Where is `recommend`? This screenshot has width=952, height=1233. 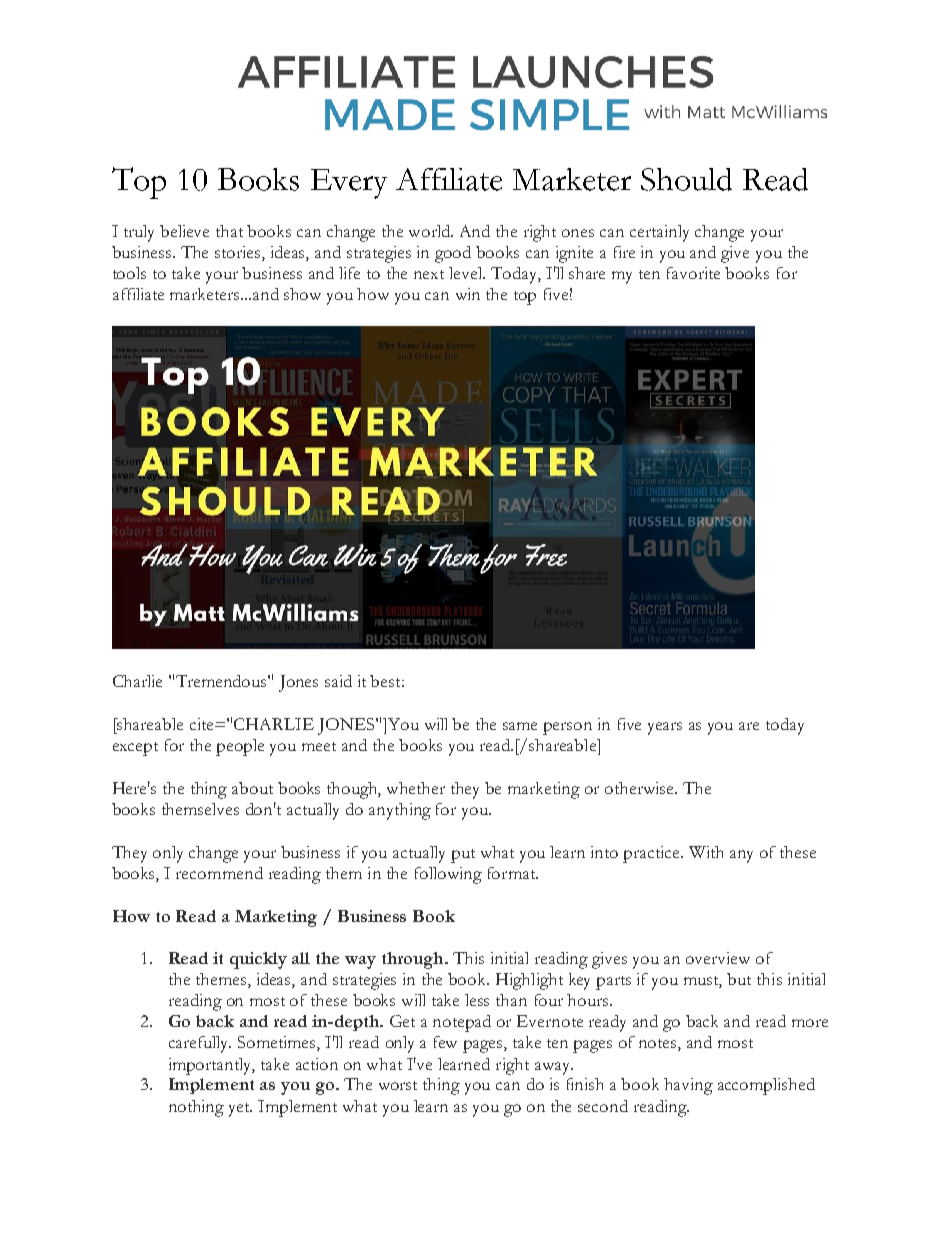
recommend is located at coordinates (219, 873).
